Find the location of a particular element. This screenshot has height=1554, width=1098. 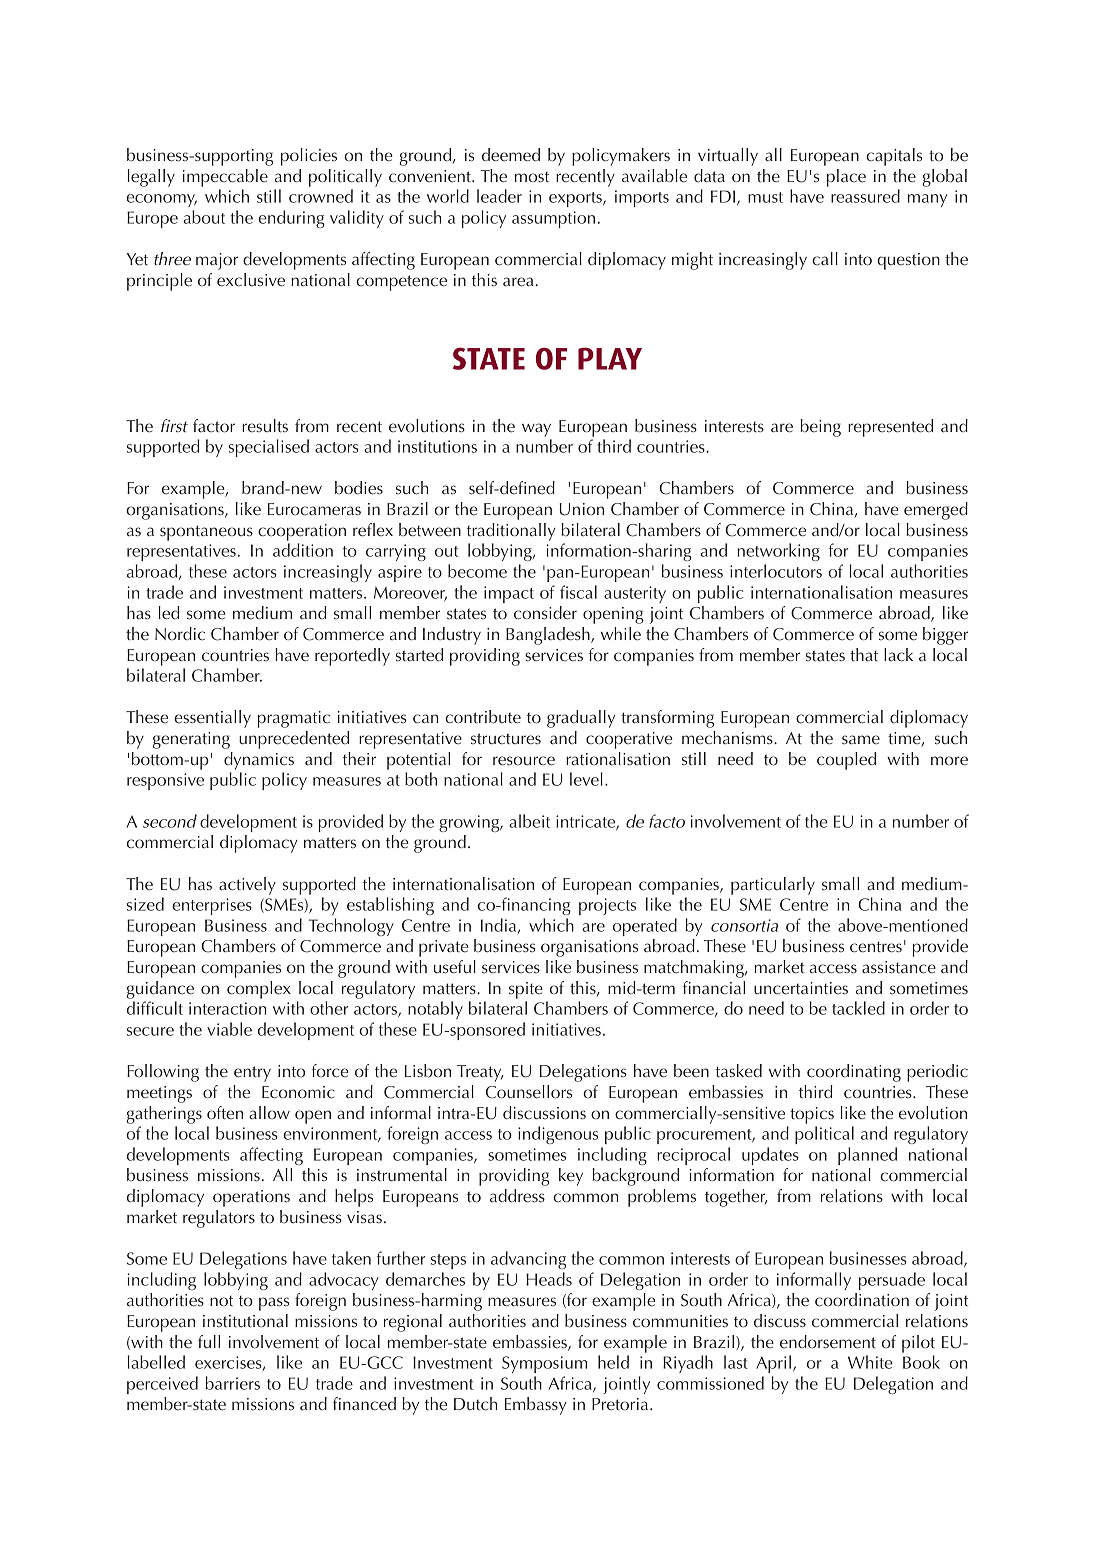

reassured is located at coordinates (865, 196).
